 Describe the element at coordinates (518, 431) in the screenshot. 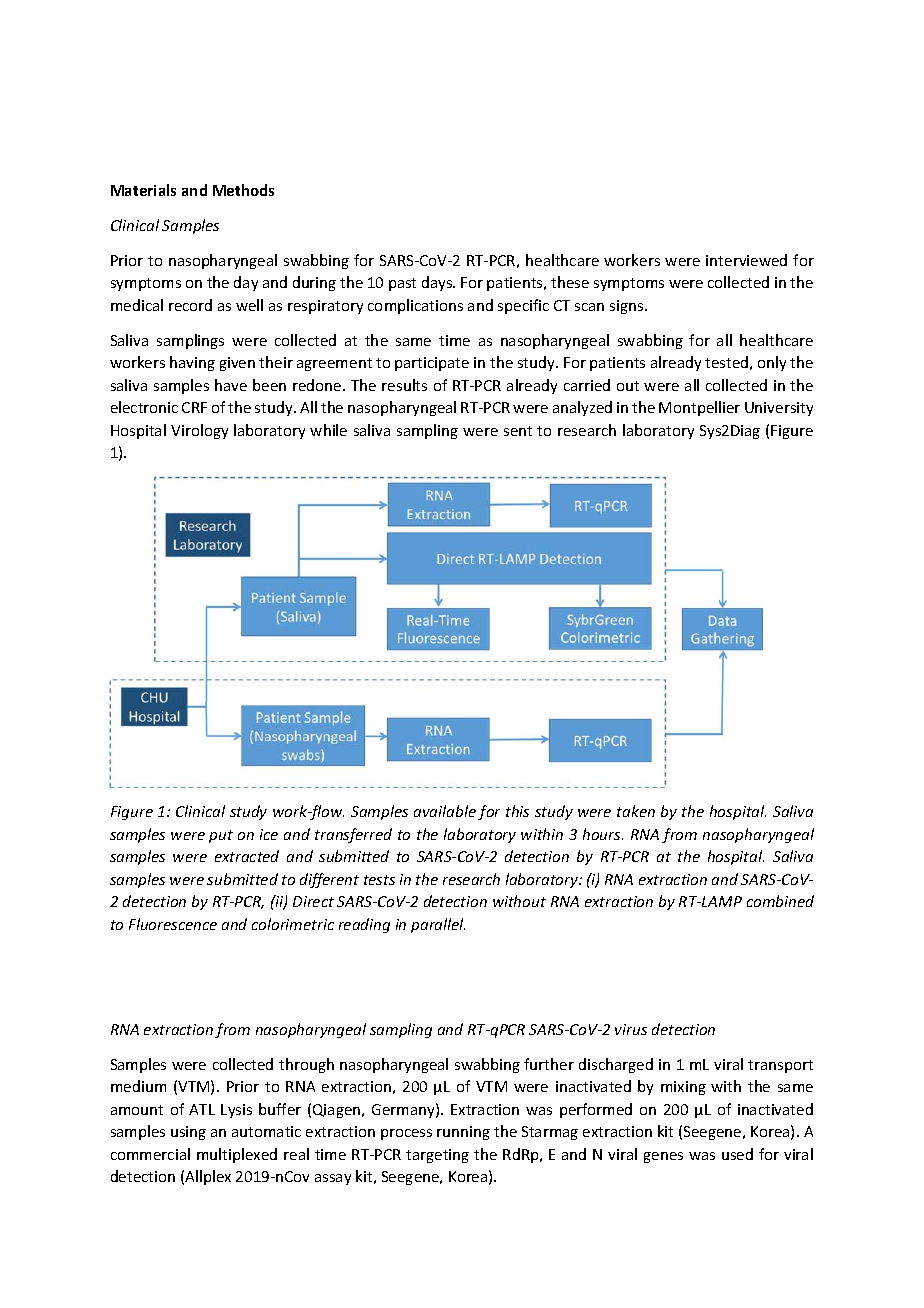

I see `sent` at that location.
